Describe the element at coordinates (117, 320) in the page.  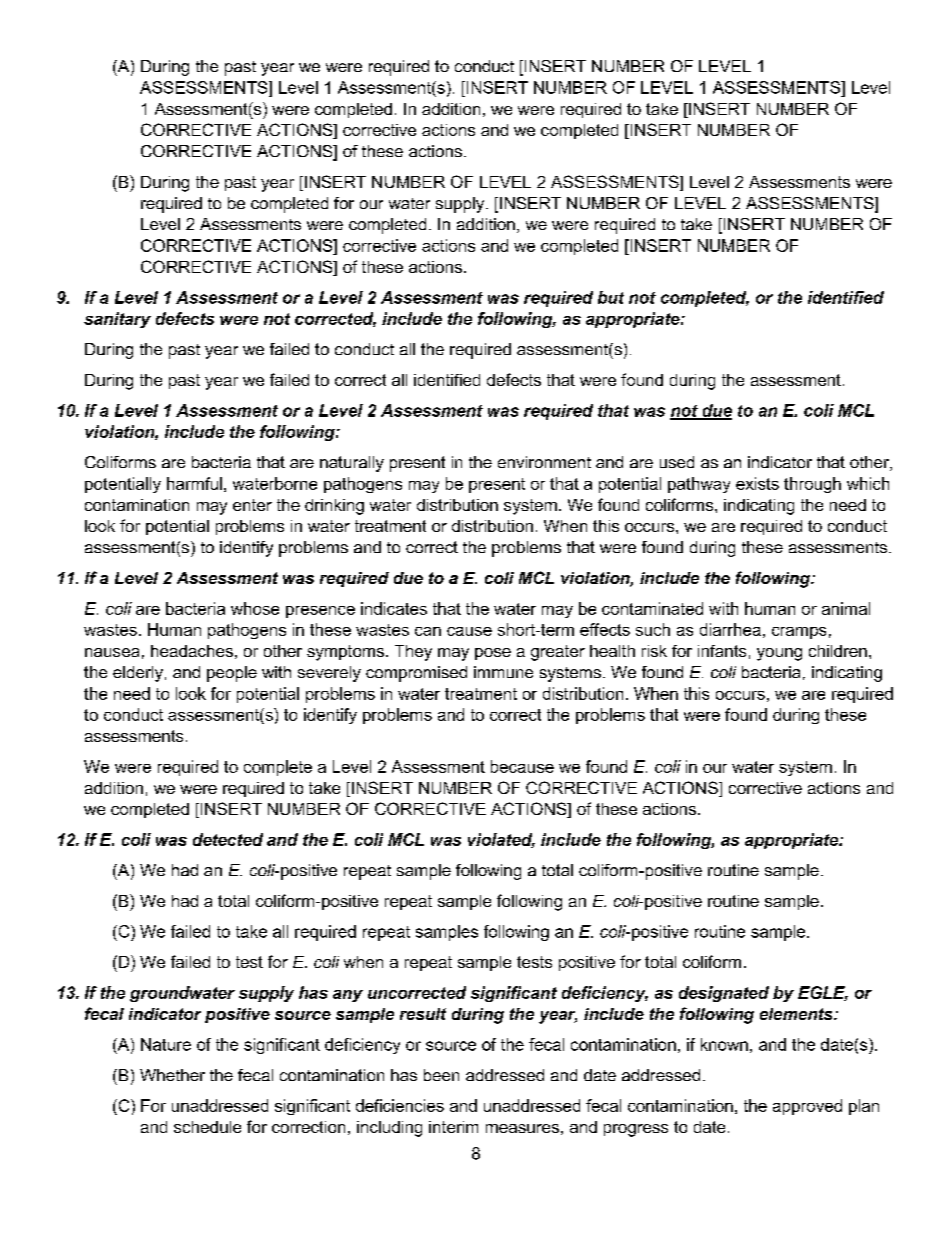
I see `sanitary` at that location.
